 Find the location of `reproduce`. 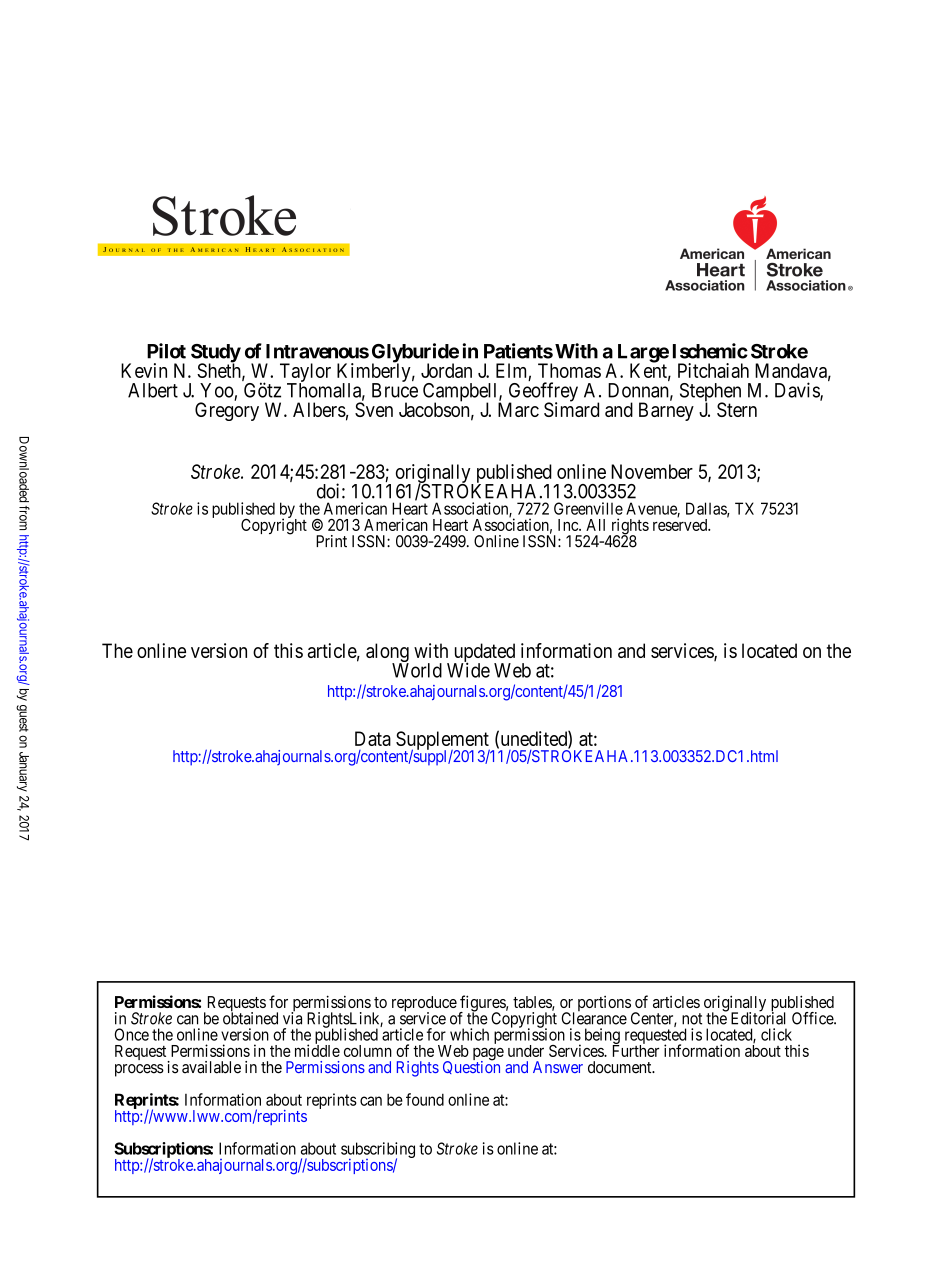

reproduce is located at coordinates (424, 1005).
